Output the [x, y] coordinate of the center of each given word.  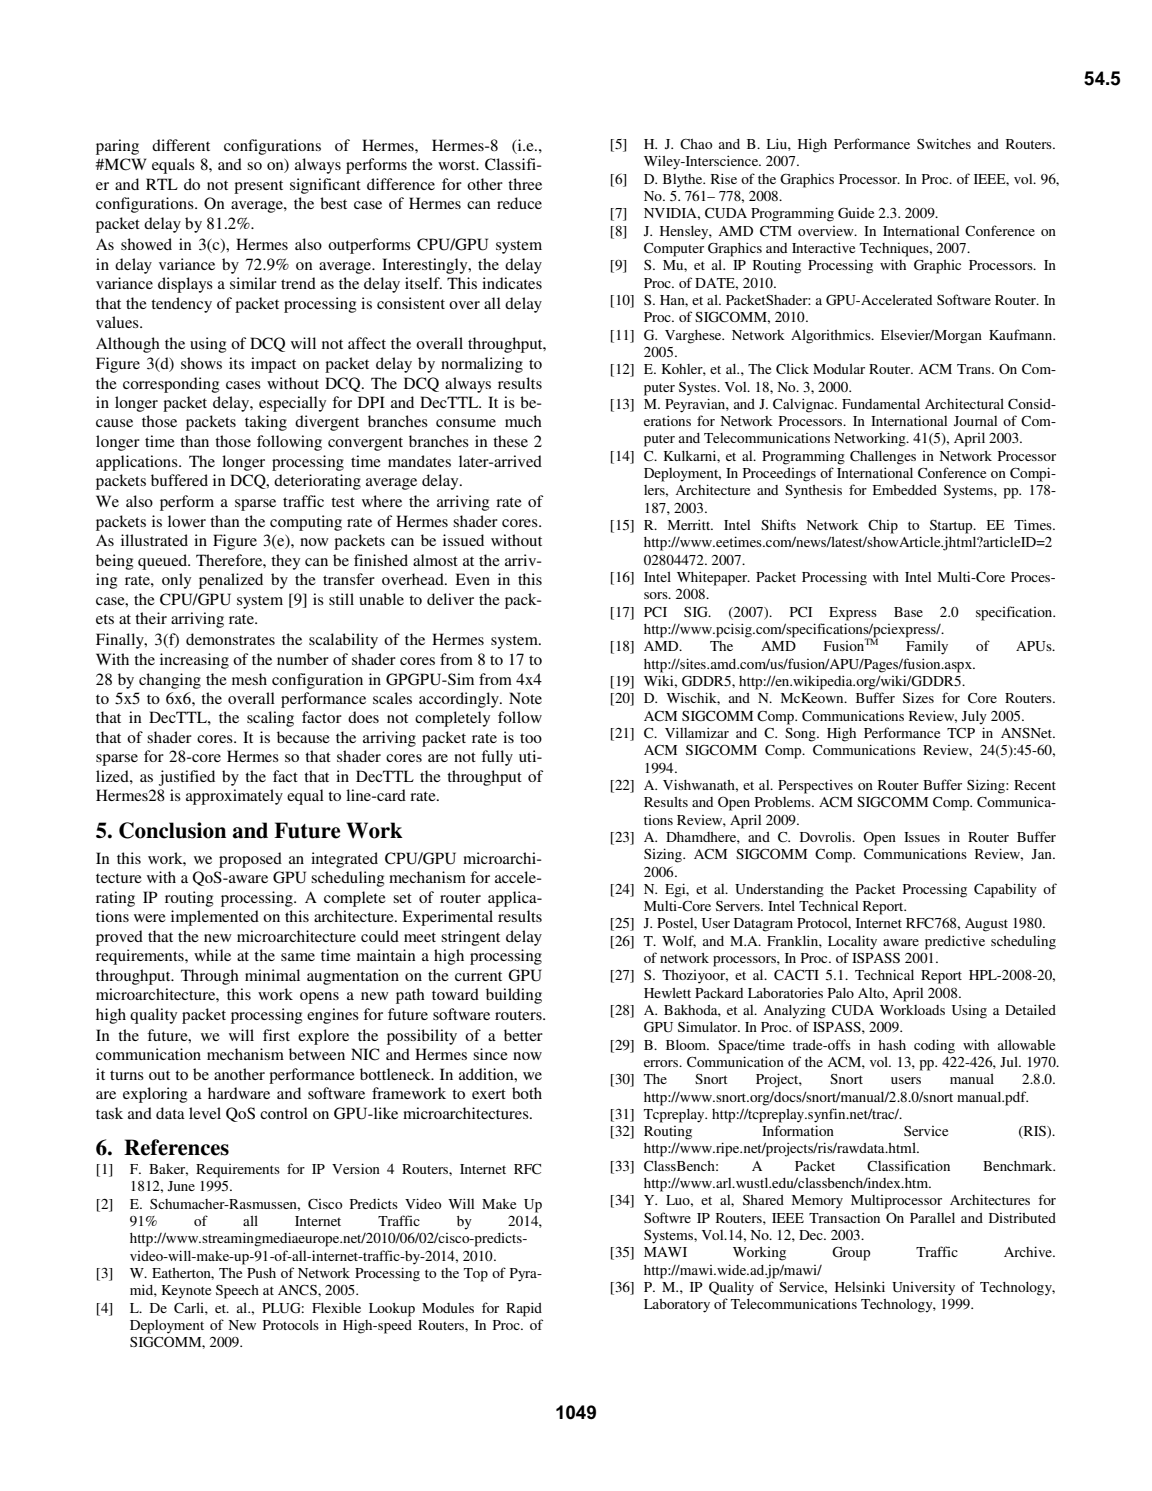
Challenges [883, 457]
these [510, 441]
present [258, 187]
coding [934, 1046]
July [974, 718]
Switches [944, 143]
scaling [270, 719]
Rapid [524, 1309]
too [531, 738]
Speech [237, 1292]
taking [266, 423]
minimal [272, 975]
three [525, 184]
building [514, 996]
